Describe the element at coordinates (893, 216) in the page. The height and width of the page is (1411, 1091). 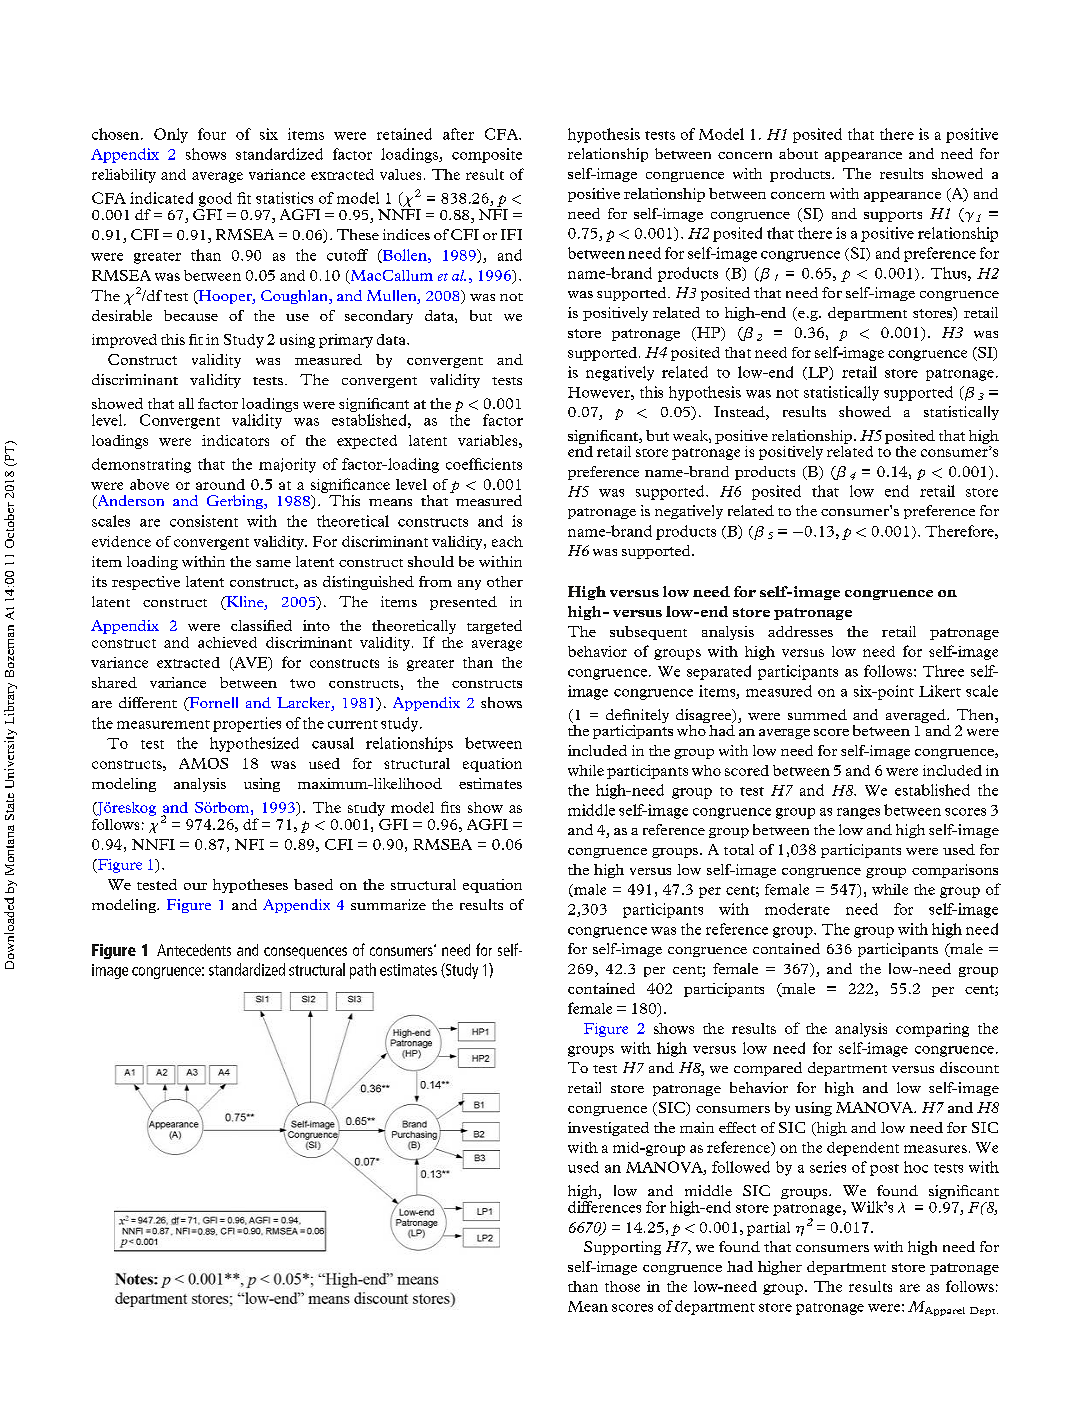
I see `supports` at that location.
